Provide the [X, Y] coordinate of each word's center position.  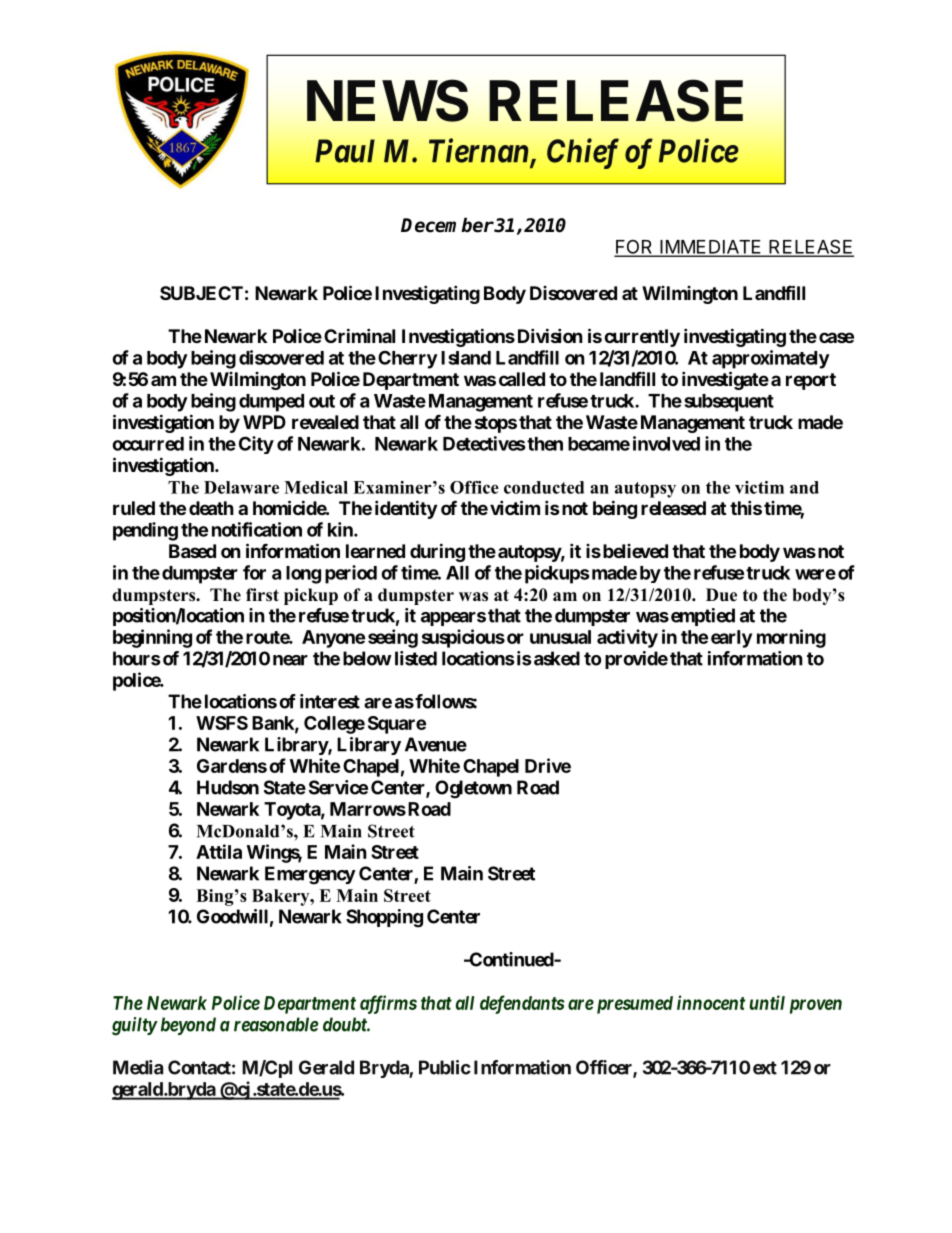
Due [721, 595]
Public [445, 1067]
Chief [583, 153]
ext [765, 1068]
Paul [345, 151]
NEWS [387, 100]
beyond [188, 1026]
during [437, 552]
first [262, 595]
